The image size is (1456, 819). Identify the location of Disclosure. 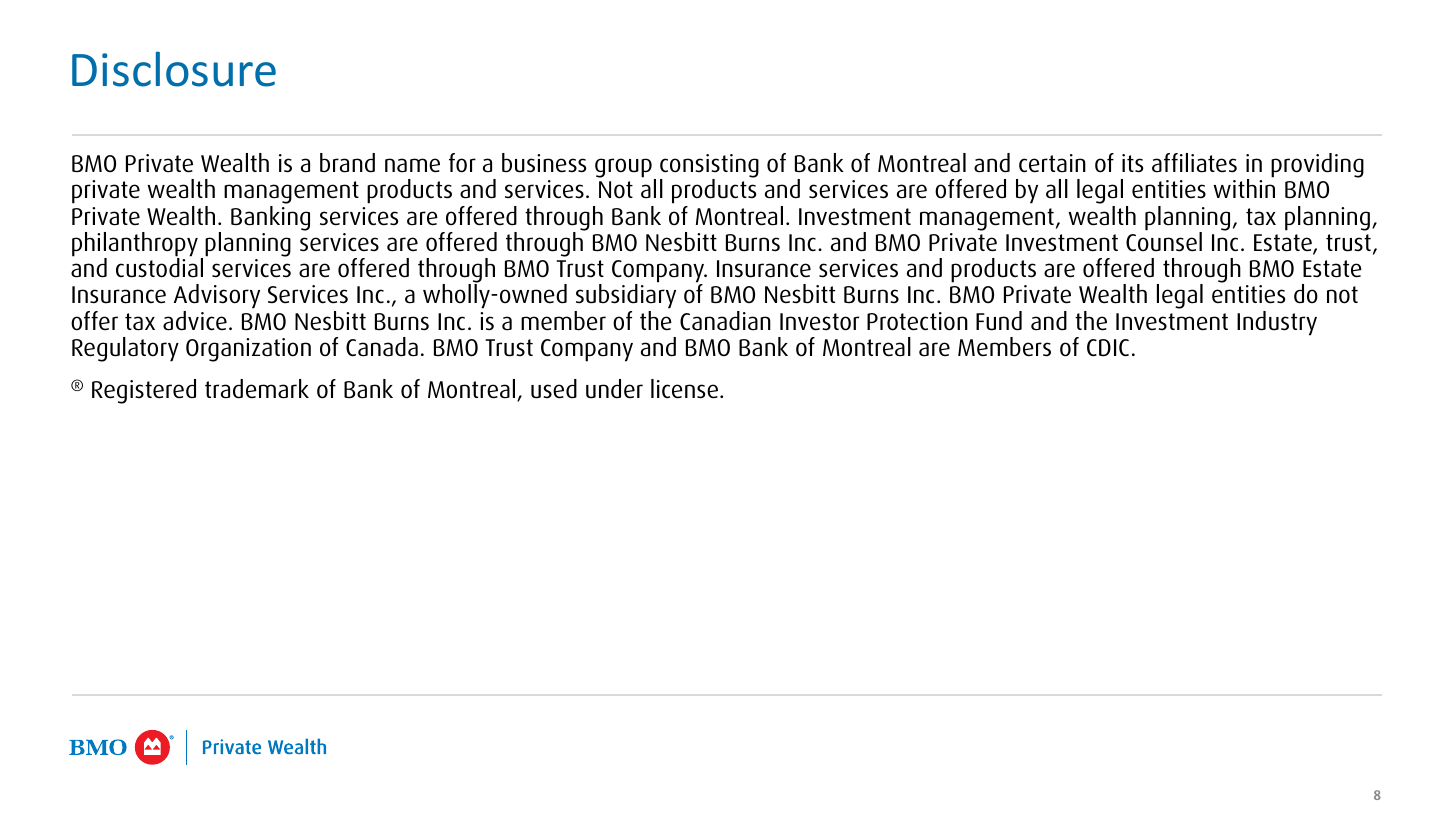
(174, 69).
